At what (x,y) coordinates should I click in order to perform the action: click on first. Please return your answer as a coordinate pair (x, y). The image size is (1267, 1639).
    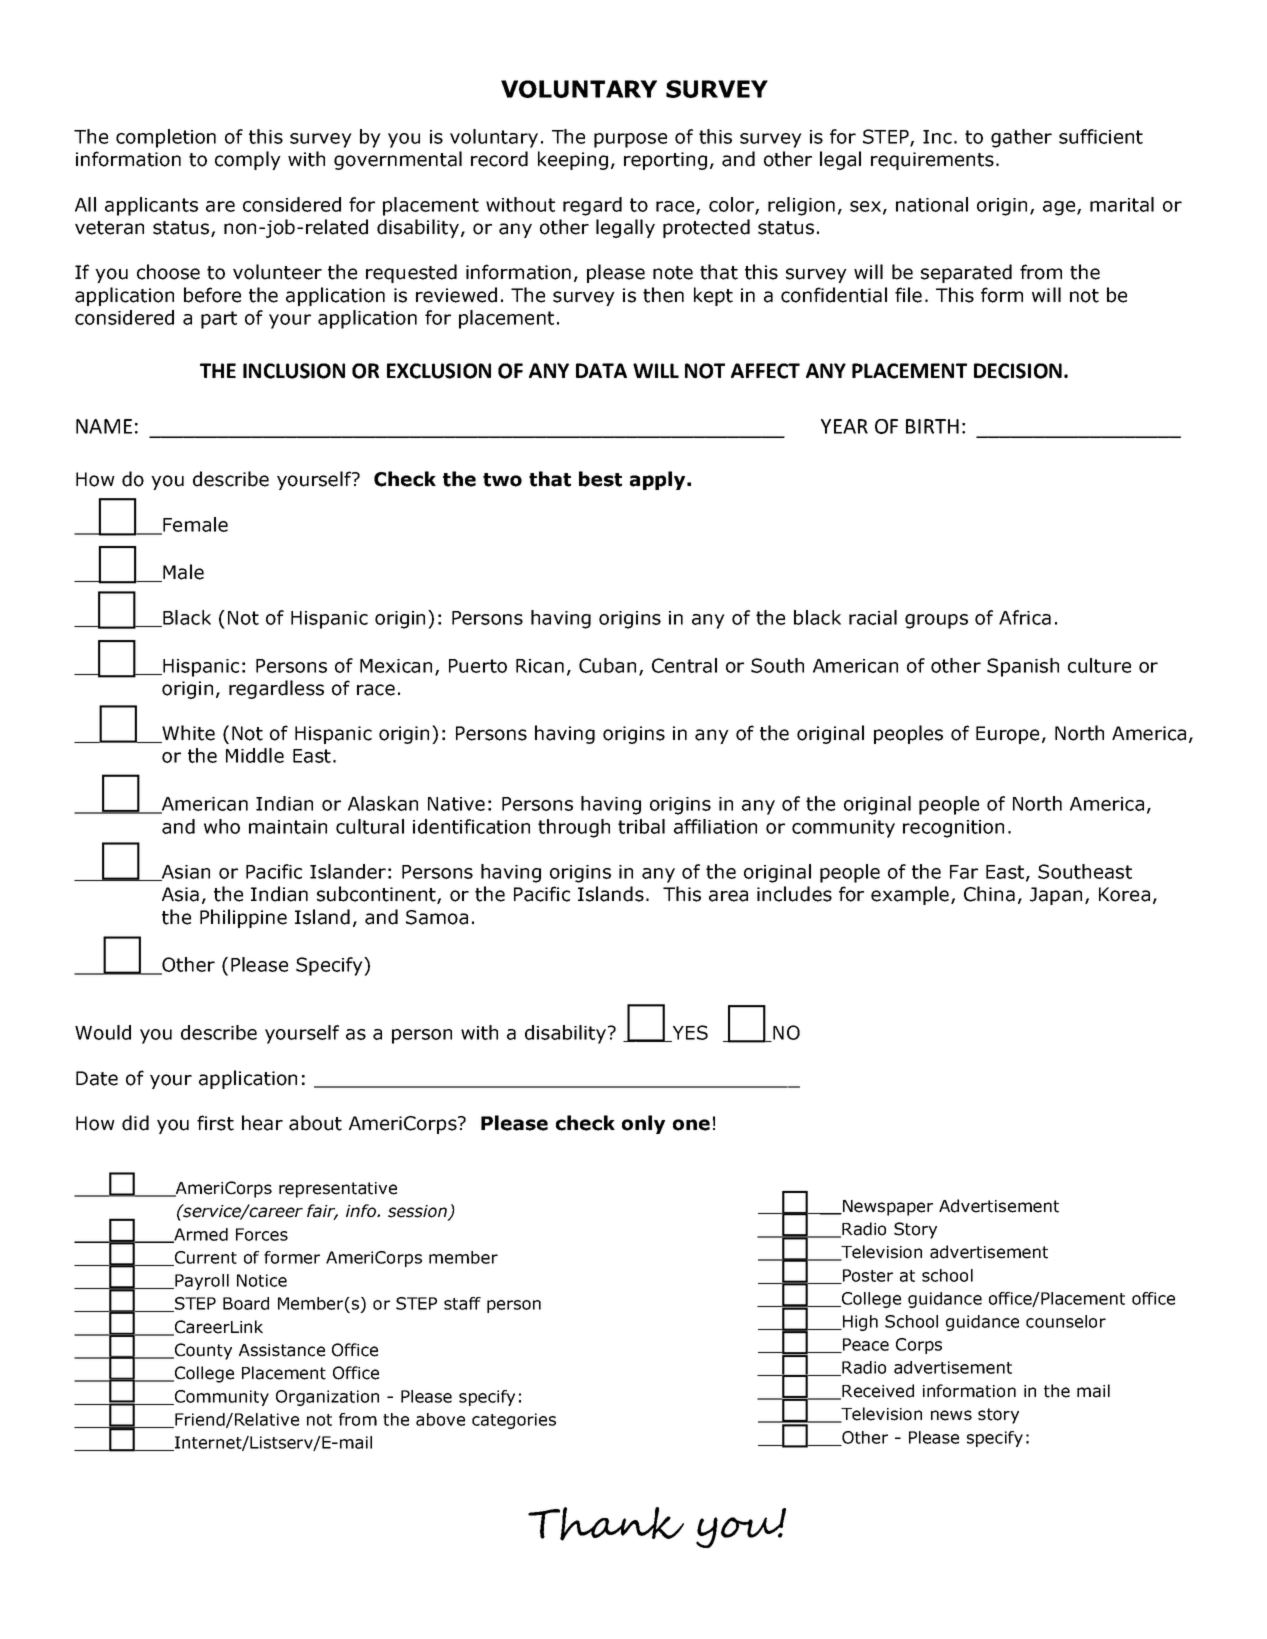
    Looking at the image, I should click on (215, 1123).
